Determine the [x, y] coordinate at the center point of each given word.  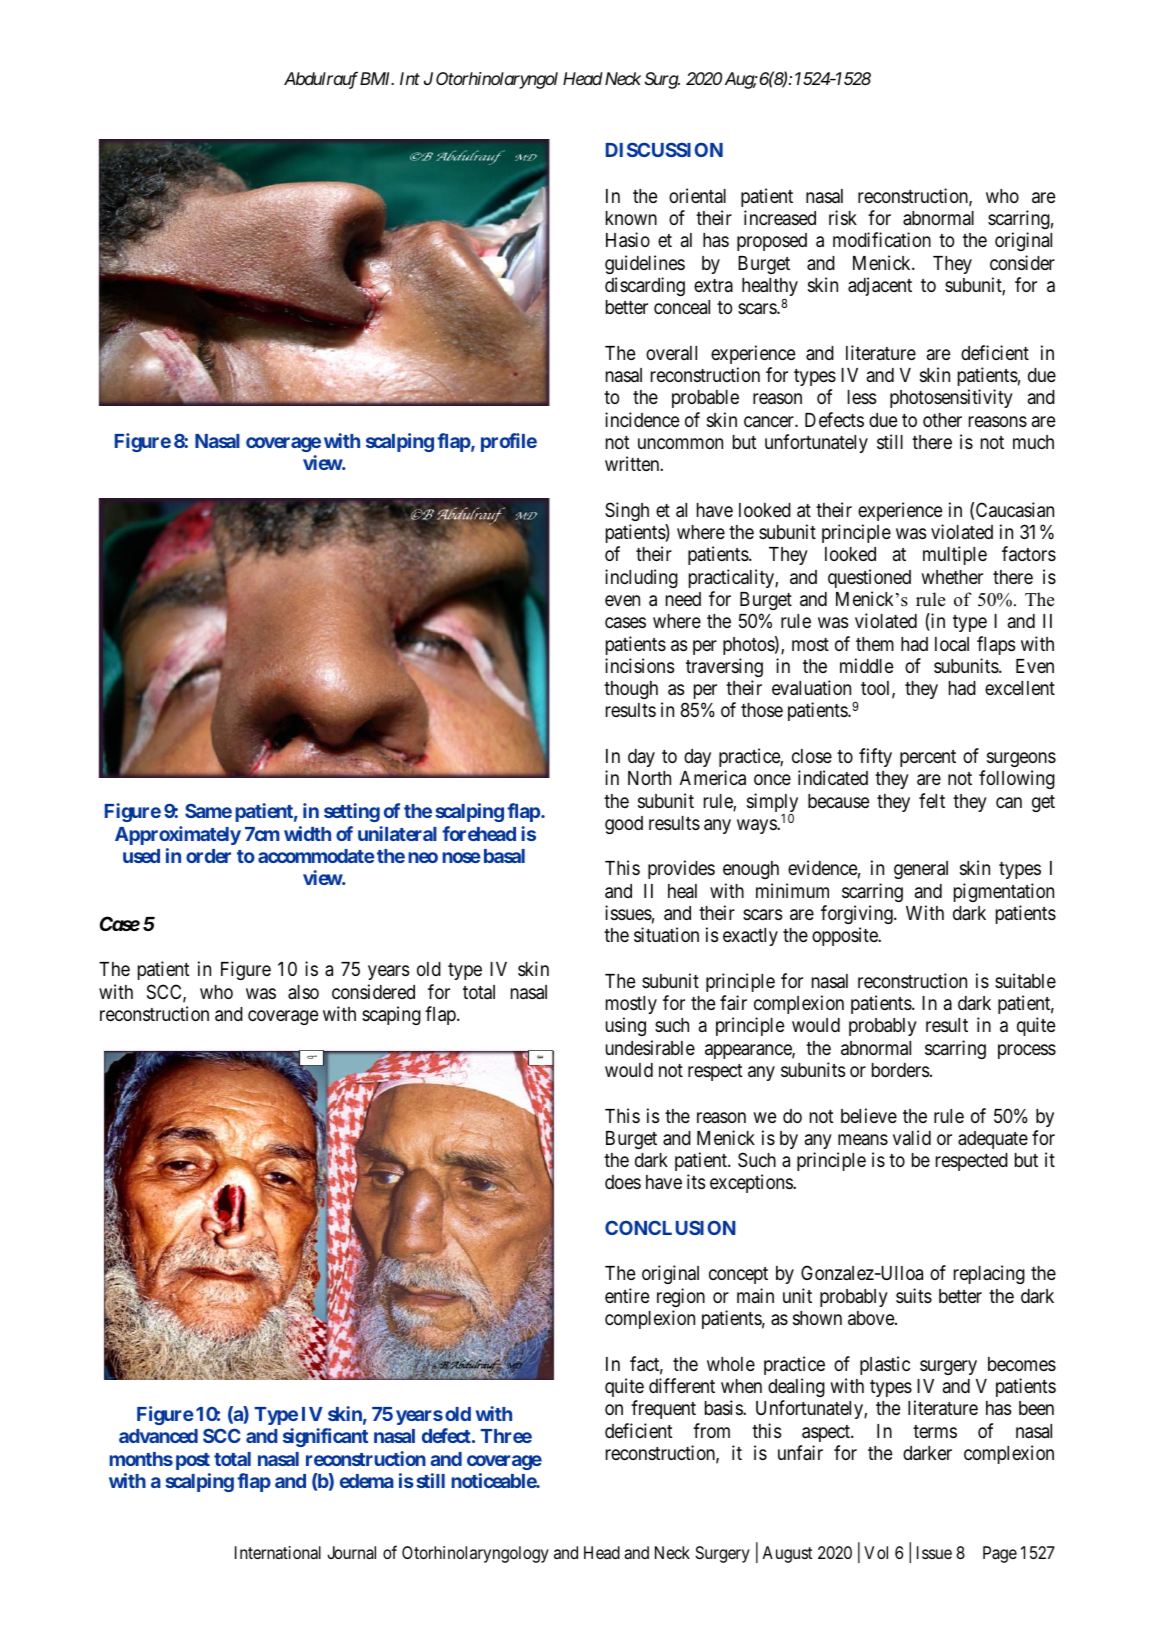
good [624, 825]
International [278, 1552]
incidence [642, 419]
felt [932, 800]
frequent [663, 1409]
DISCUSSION [664, 149]
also [303, 992]
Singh [627, 511]
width [307, 833]
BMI [377, 78]
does [623, 1182]
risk [843, 217]
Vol [876, 1552]
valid [912, 1137]
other [942, 420]
